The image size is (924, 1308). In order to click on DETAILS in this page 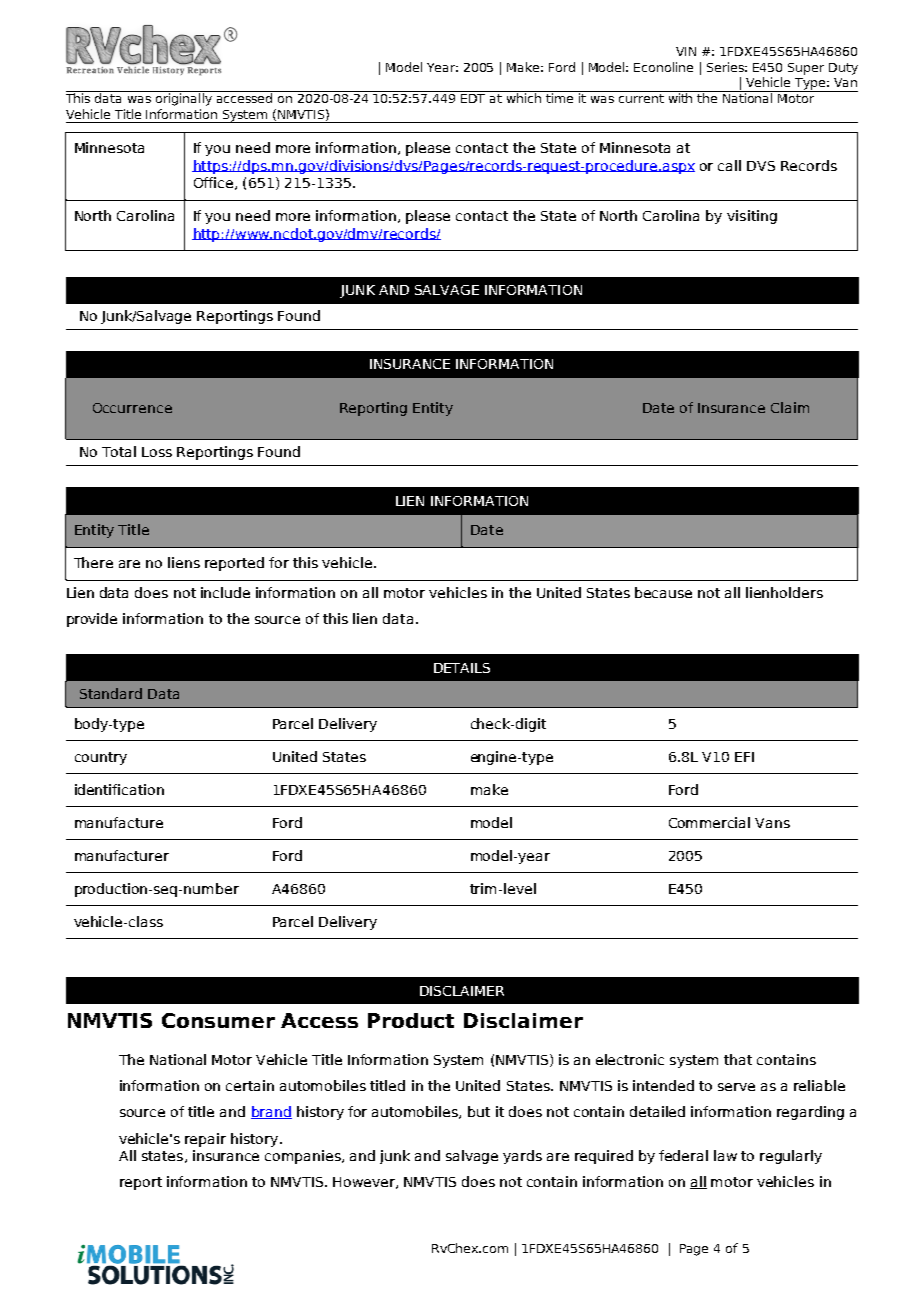, I will do `click(462, 668)`.
